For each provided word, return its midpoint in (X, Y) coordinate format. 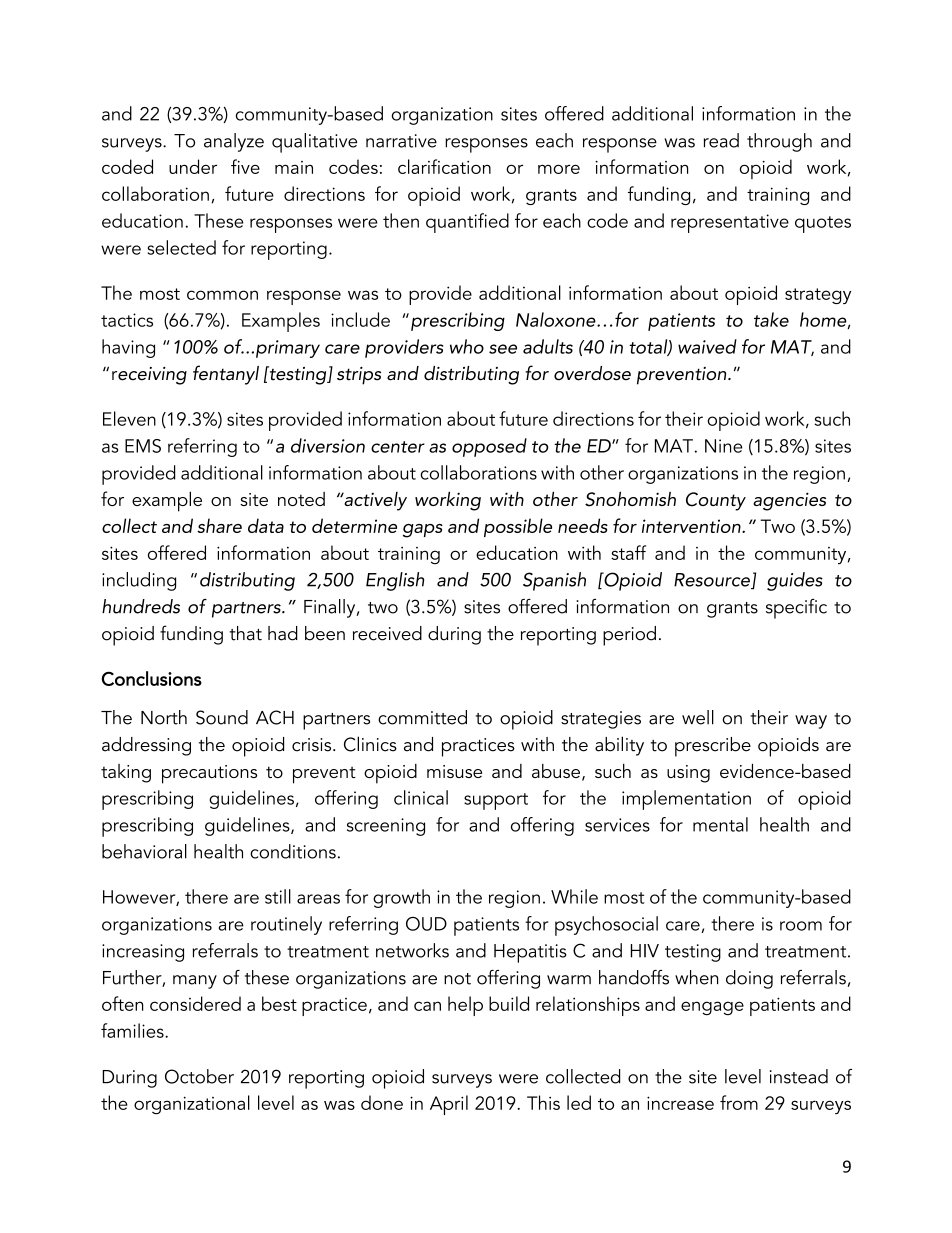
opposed (489, 447)
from (739, 1102)
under (193, 166)
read (721, 140)
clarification (444, 166)
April (449, 1105)
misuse (454, 771)
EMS (143, 446)
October (199, 1076)
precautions (209, 774)
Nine (723, 446)
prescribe (713, 747)
